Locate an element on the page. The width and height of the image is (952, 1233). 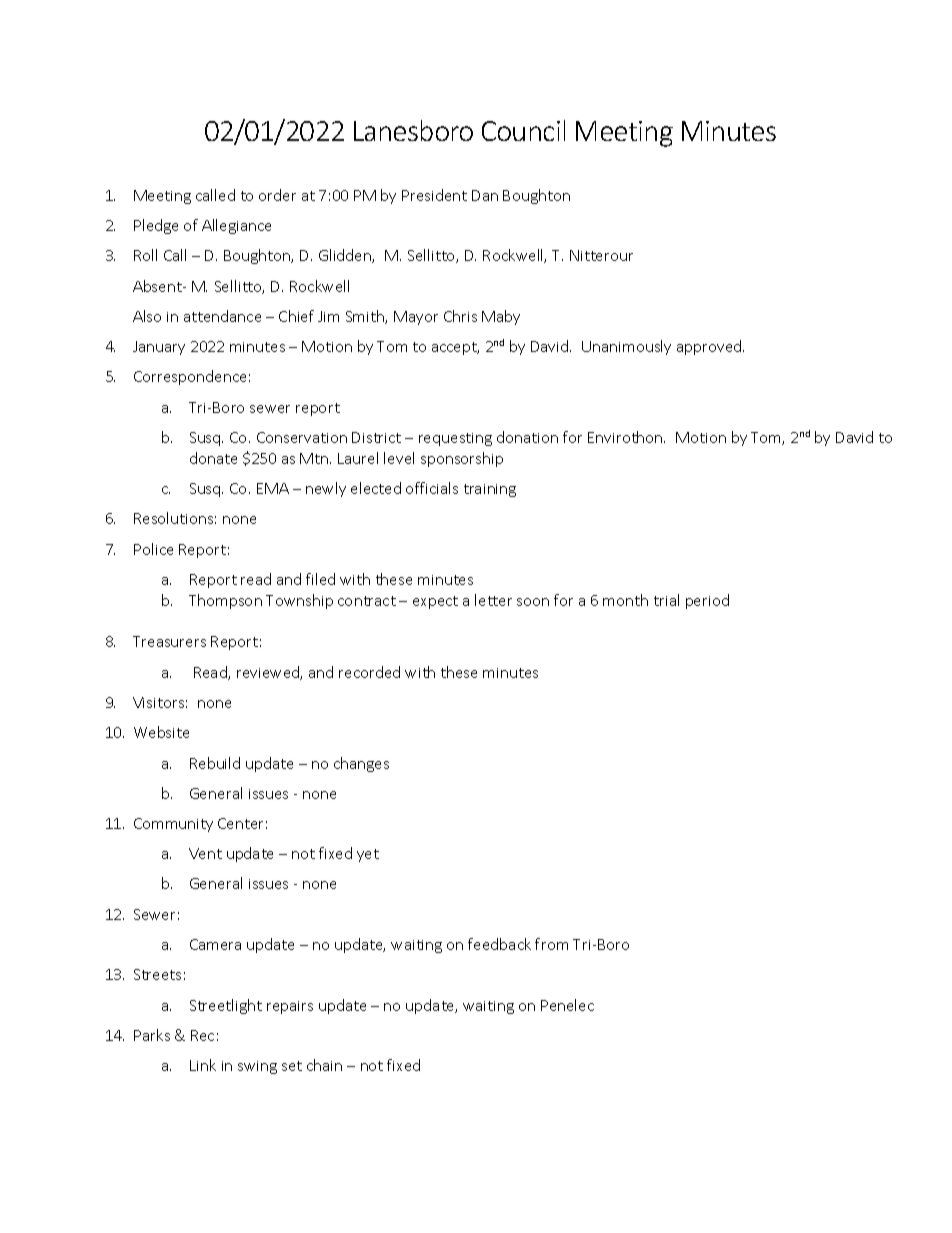
donate is located at coordinates (213, 458).
